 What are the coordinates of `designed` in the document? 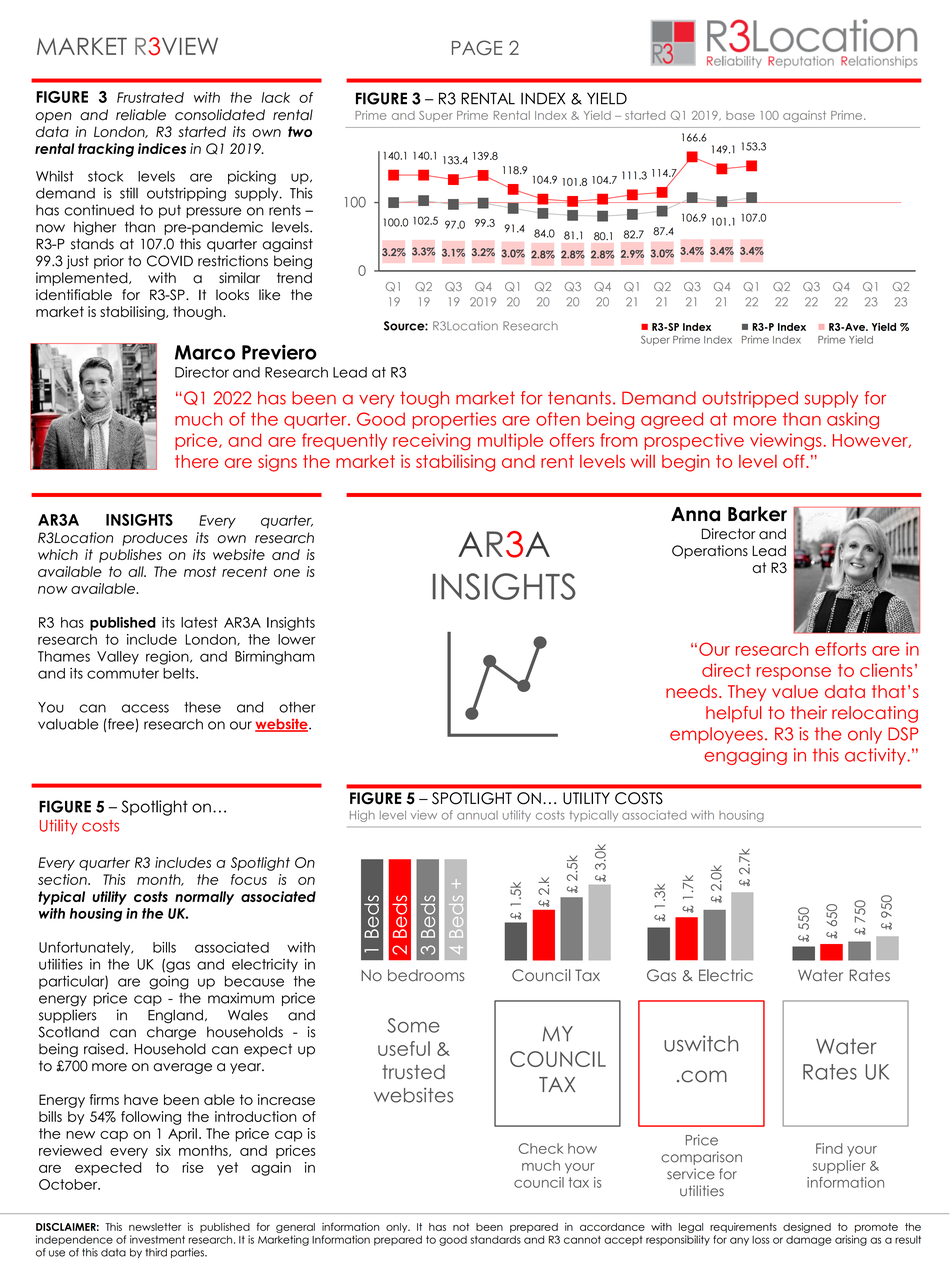 It's located at (807, 1228).
